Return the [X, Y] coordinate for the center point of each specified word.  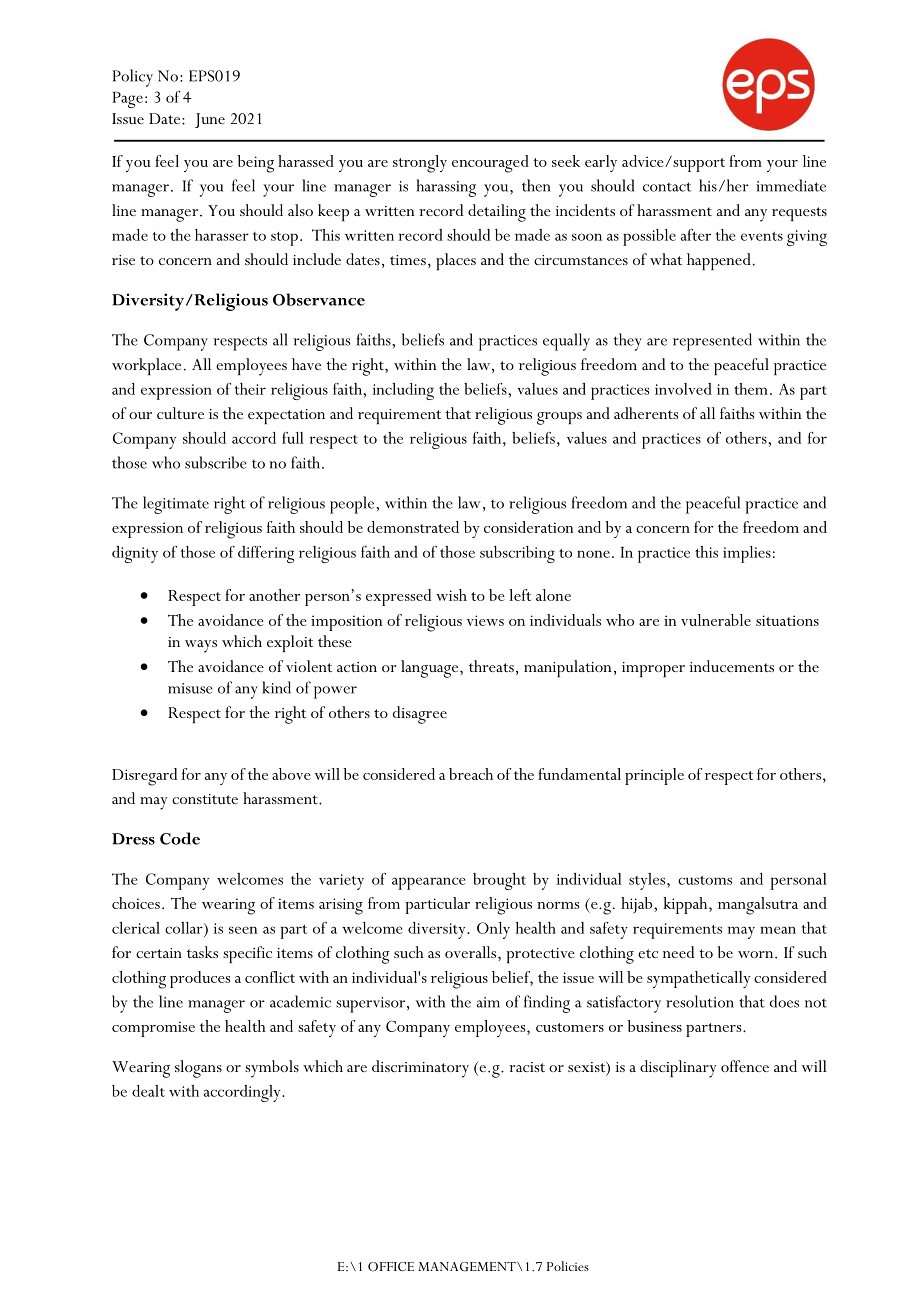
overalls [472, 952]
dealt [148, 1091]
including [403, 391]
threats [491, 666]
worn [757, 954]
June [210, 120]
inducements [732, 666]
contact [667, 187]
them [751, 389]
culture [180, 413]
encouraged [490, 164]
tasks [202, 952]
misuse [190, 688]
